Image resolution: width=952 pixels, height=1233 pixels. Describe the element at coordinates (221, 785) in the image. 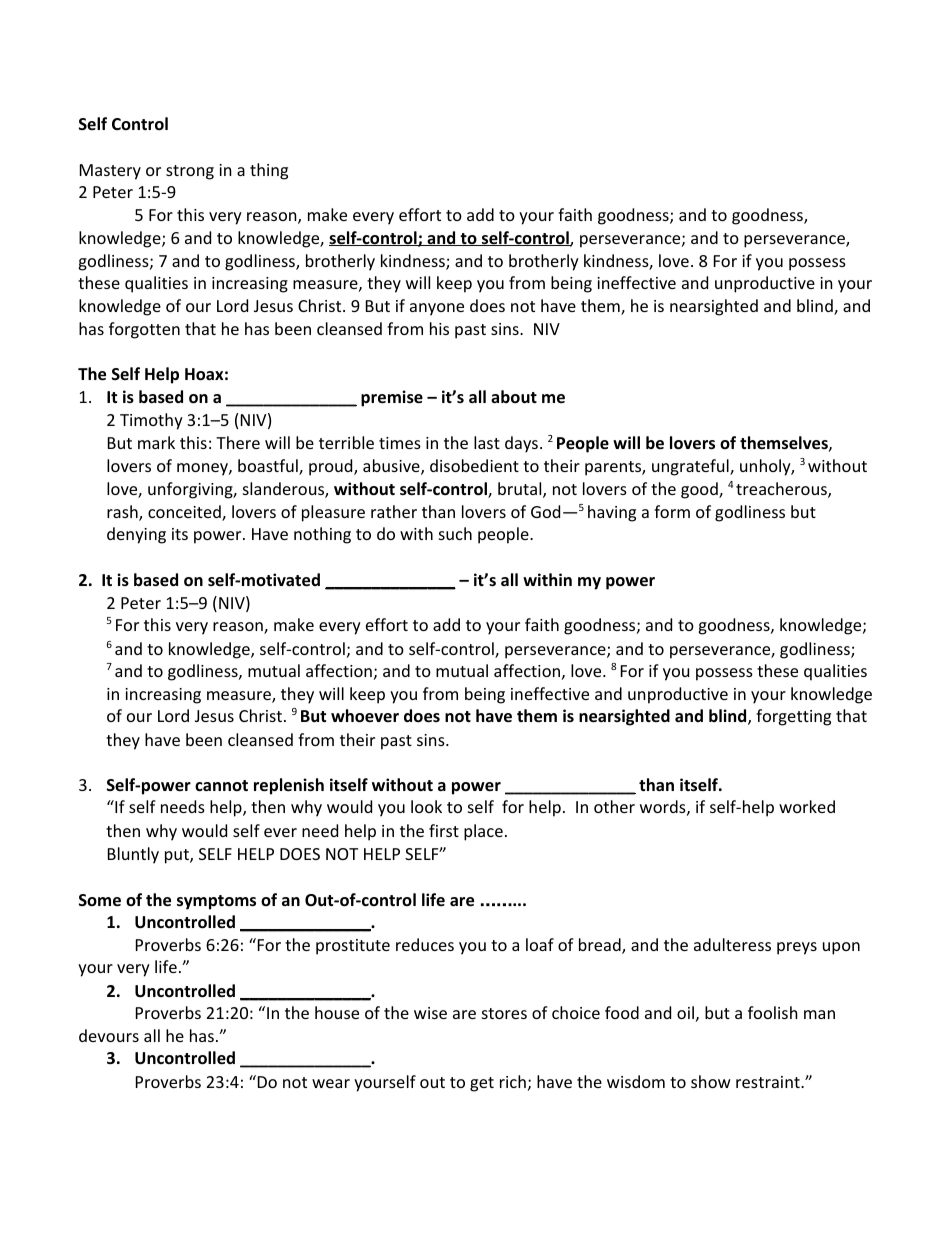

I see `cannot` at that location.
